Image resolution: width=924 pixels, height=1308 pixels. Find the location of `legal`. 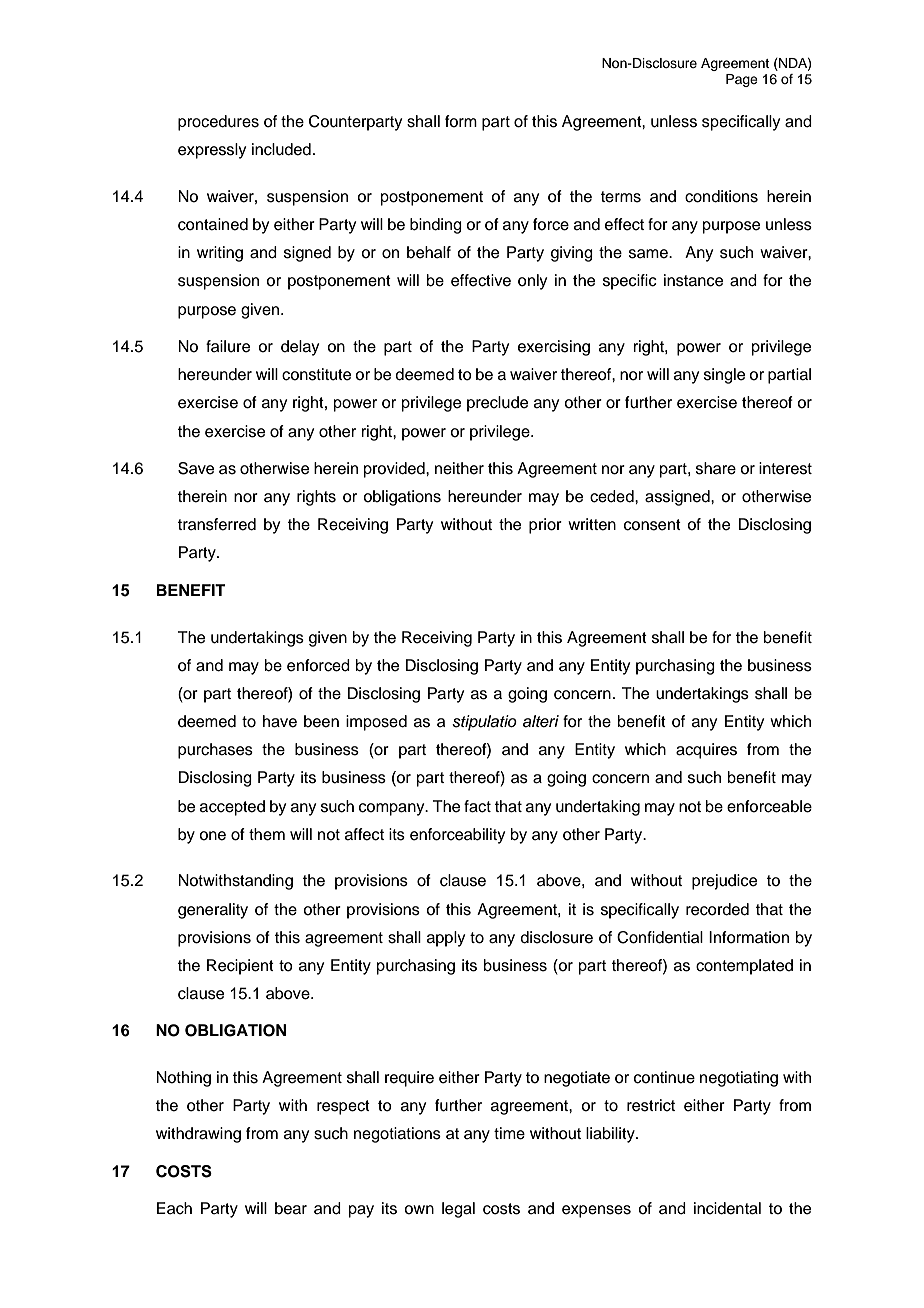

legal is located at coordinates (458, 1210).
